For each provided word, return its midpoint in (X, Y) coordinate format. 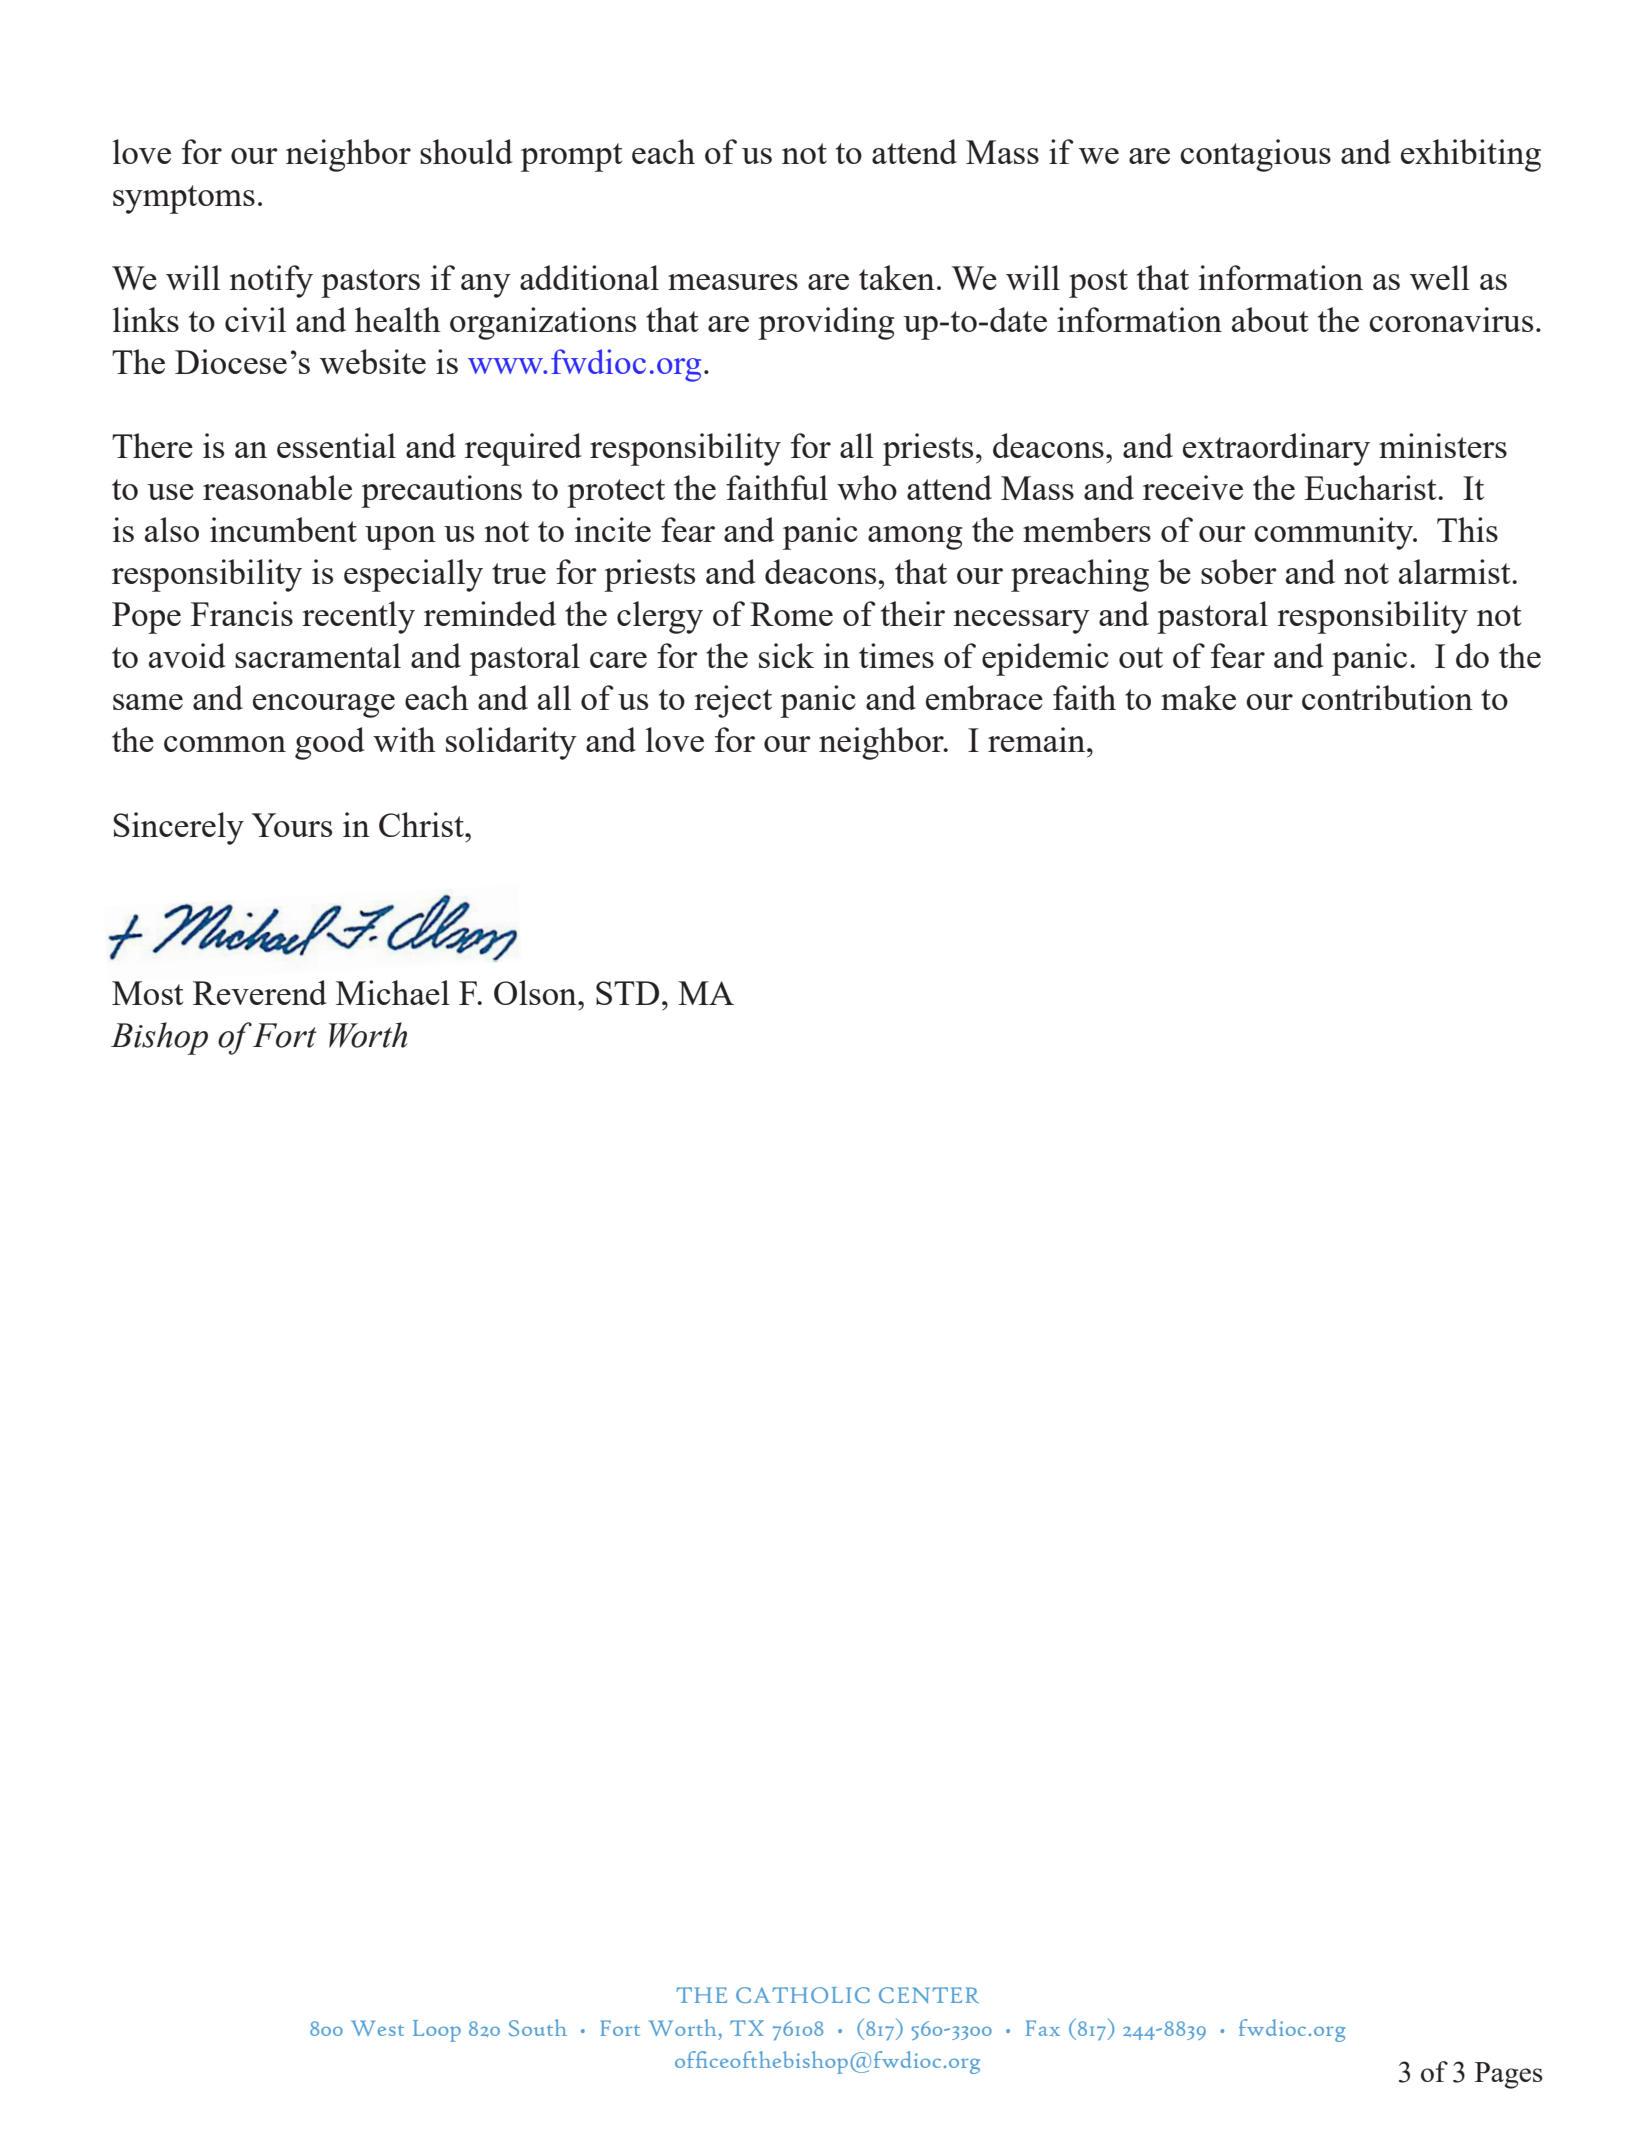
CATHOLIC (803, 1995)
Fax (1043, 2028)
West (377, 2028)
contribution (1387, 697)
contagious (1255, 155)
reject (733, 701)
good (330, 743)
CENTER (929, 1995)
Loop (437, 2031)
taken (897, 277)
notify (271, 281)
